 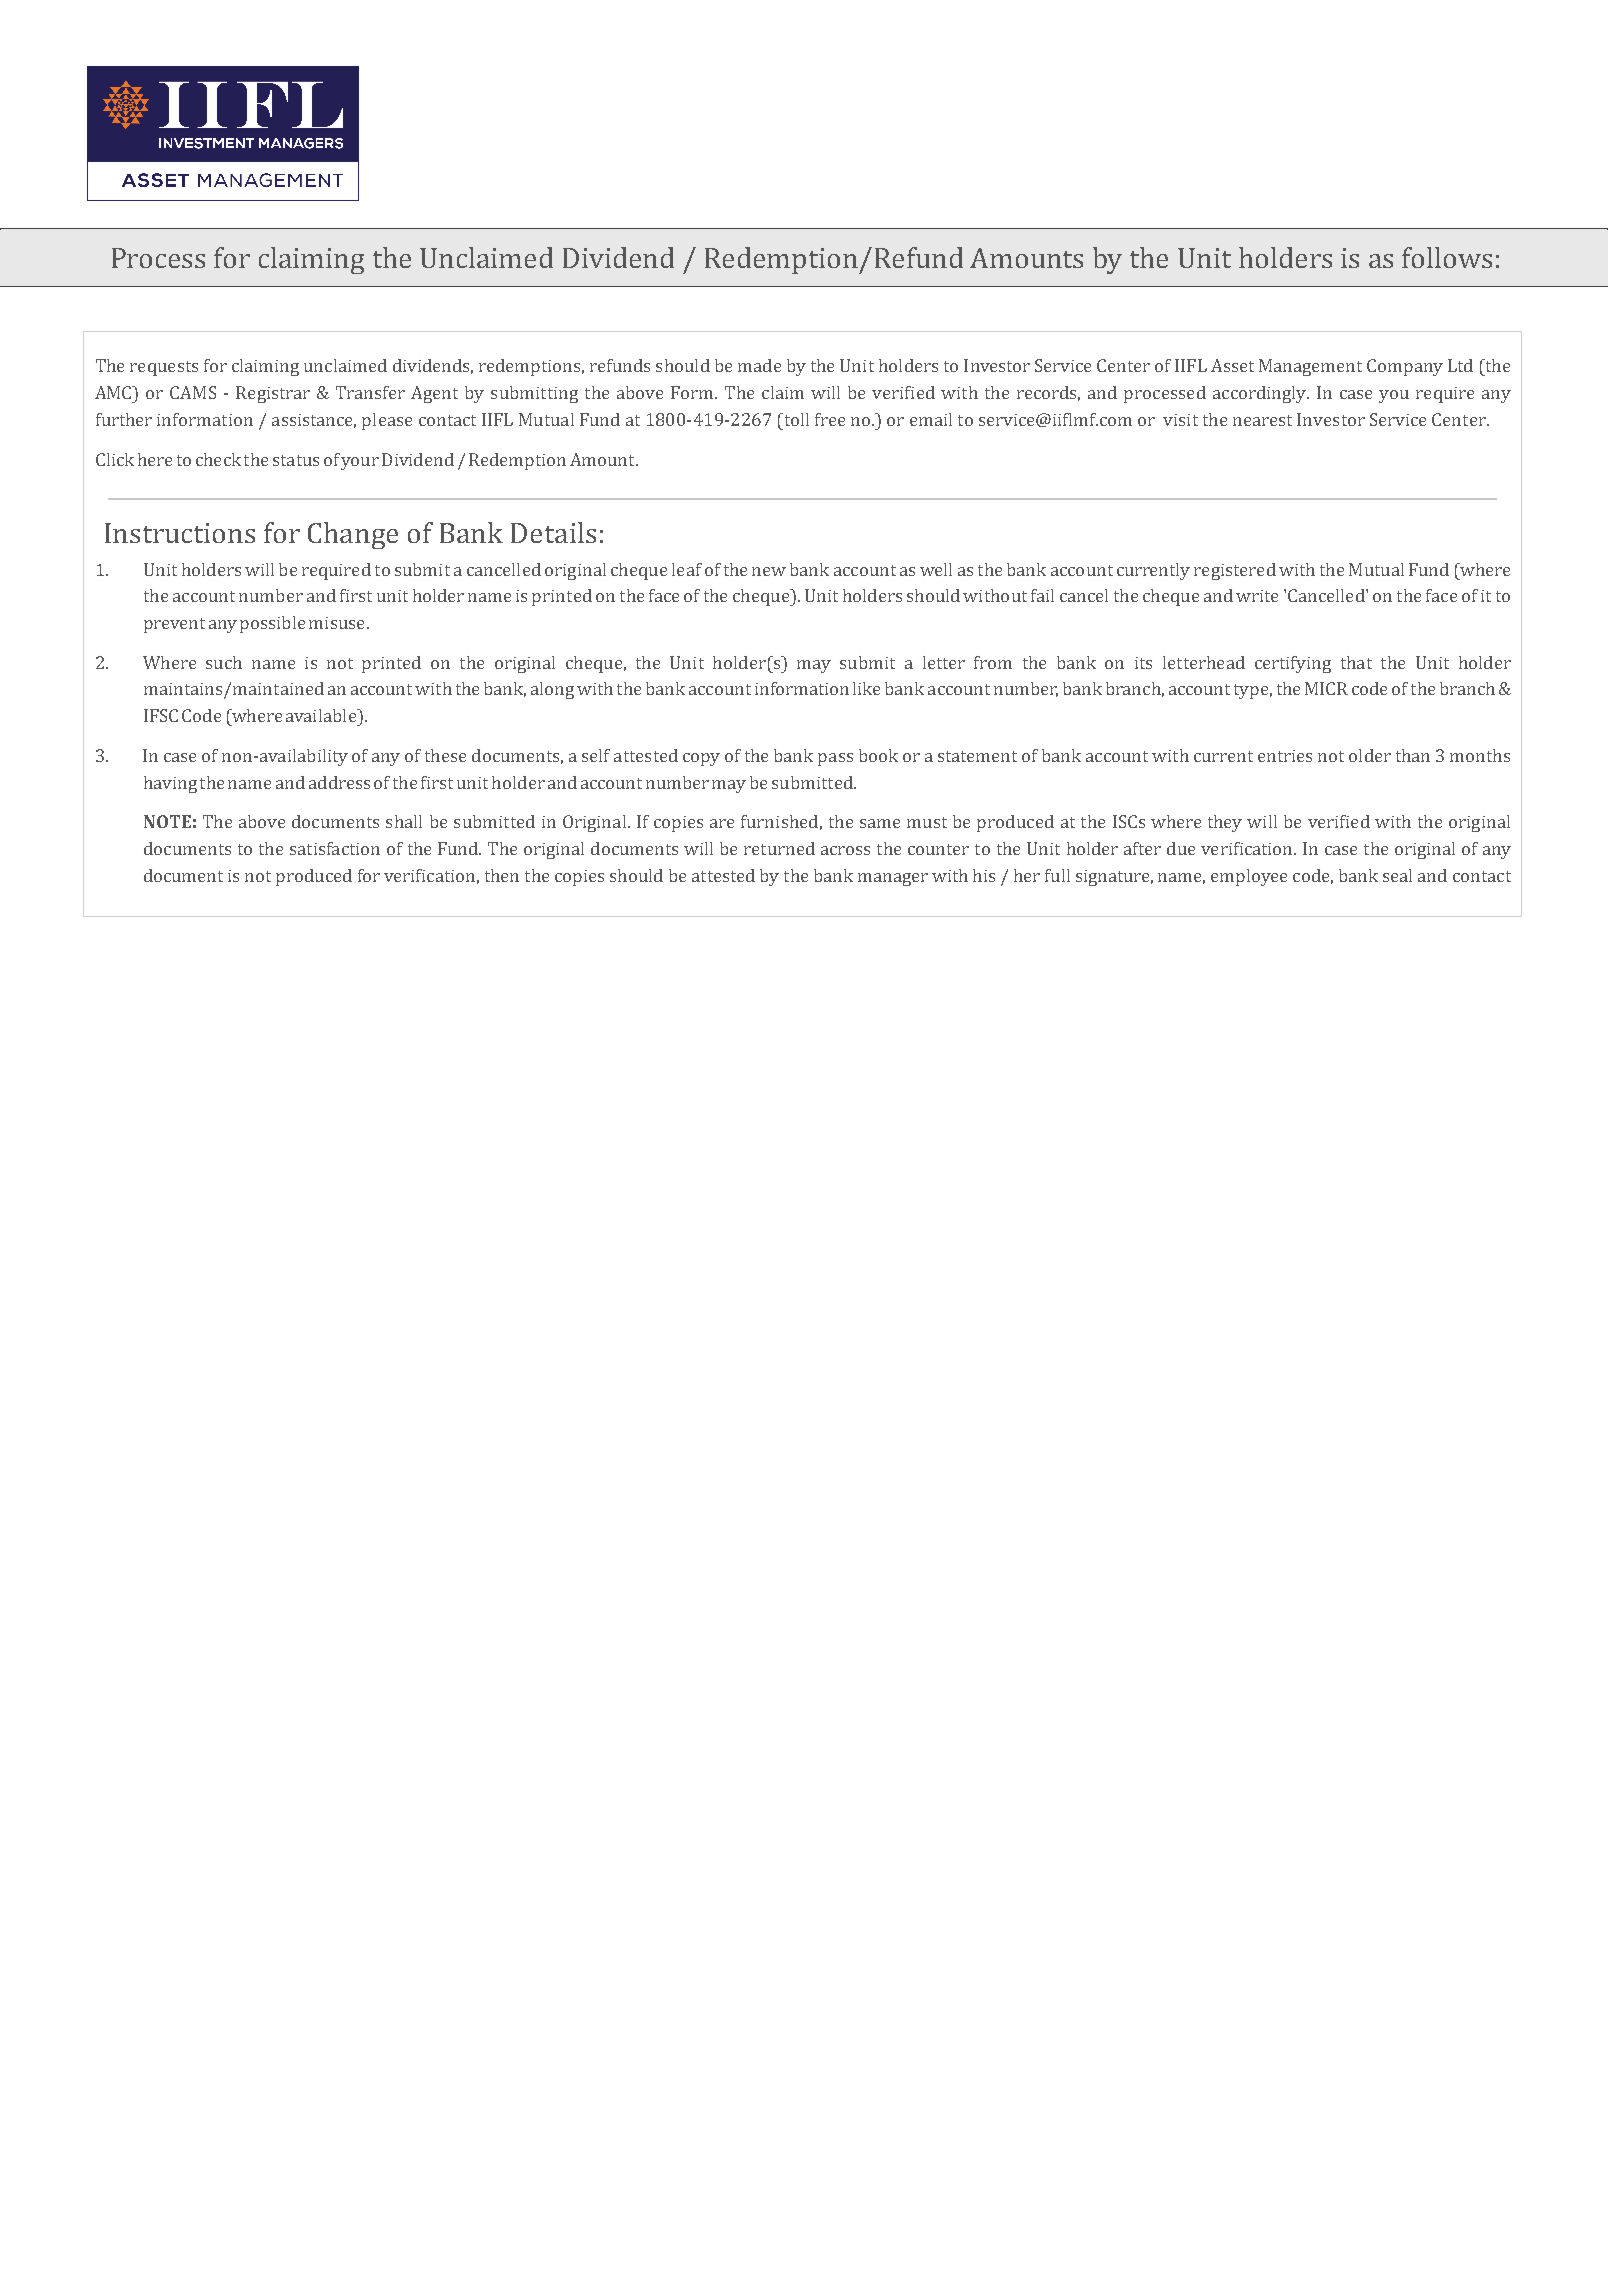 I want to click on certifying, so click(x=1293, y=664).
